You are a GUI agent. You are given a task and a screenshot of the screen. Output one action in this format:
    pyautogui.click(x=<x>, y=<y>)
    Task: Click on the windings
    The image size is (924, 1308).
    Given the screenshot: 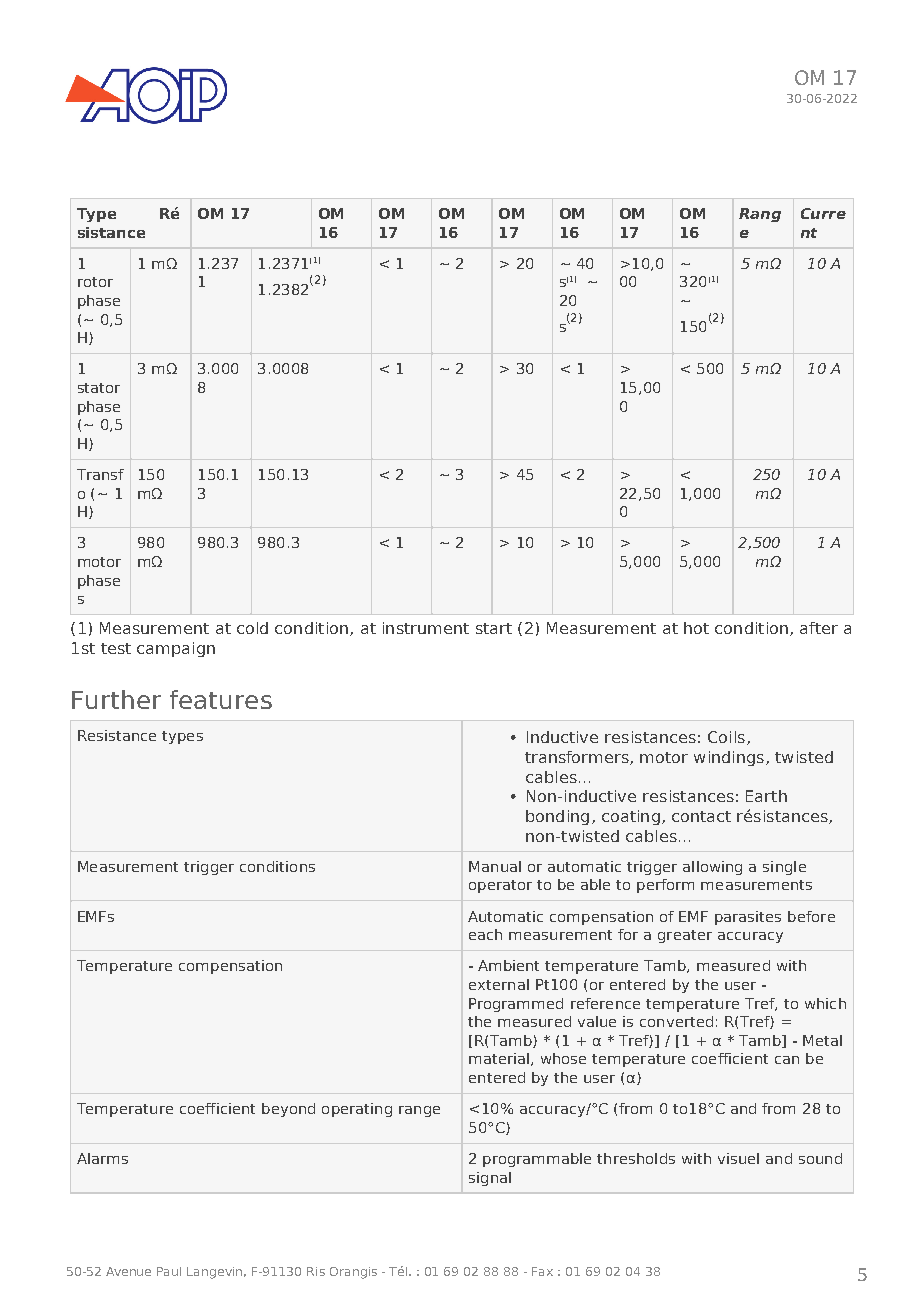 What is the action you would take?
    pyautogui.click(x=730, y=758)
